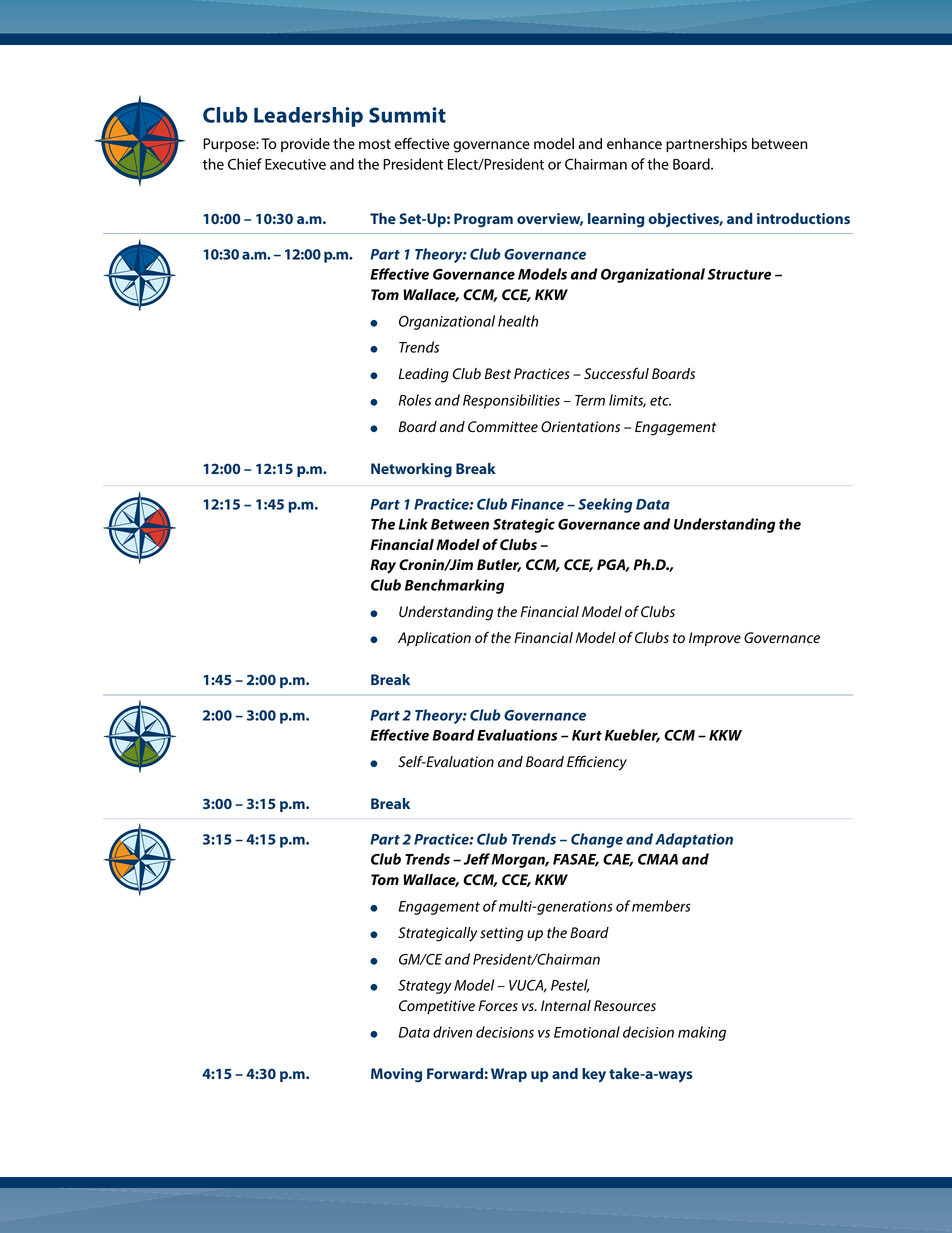 This page has height=1233, width=952. I want to click on Jeff, so click(477, 859).
